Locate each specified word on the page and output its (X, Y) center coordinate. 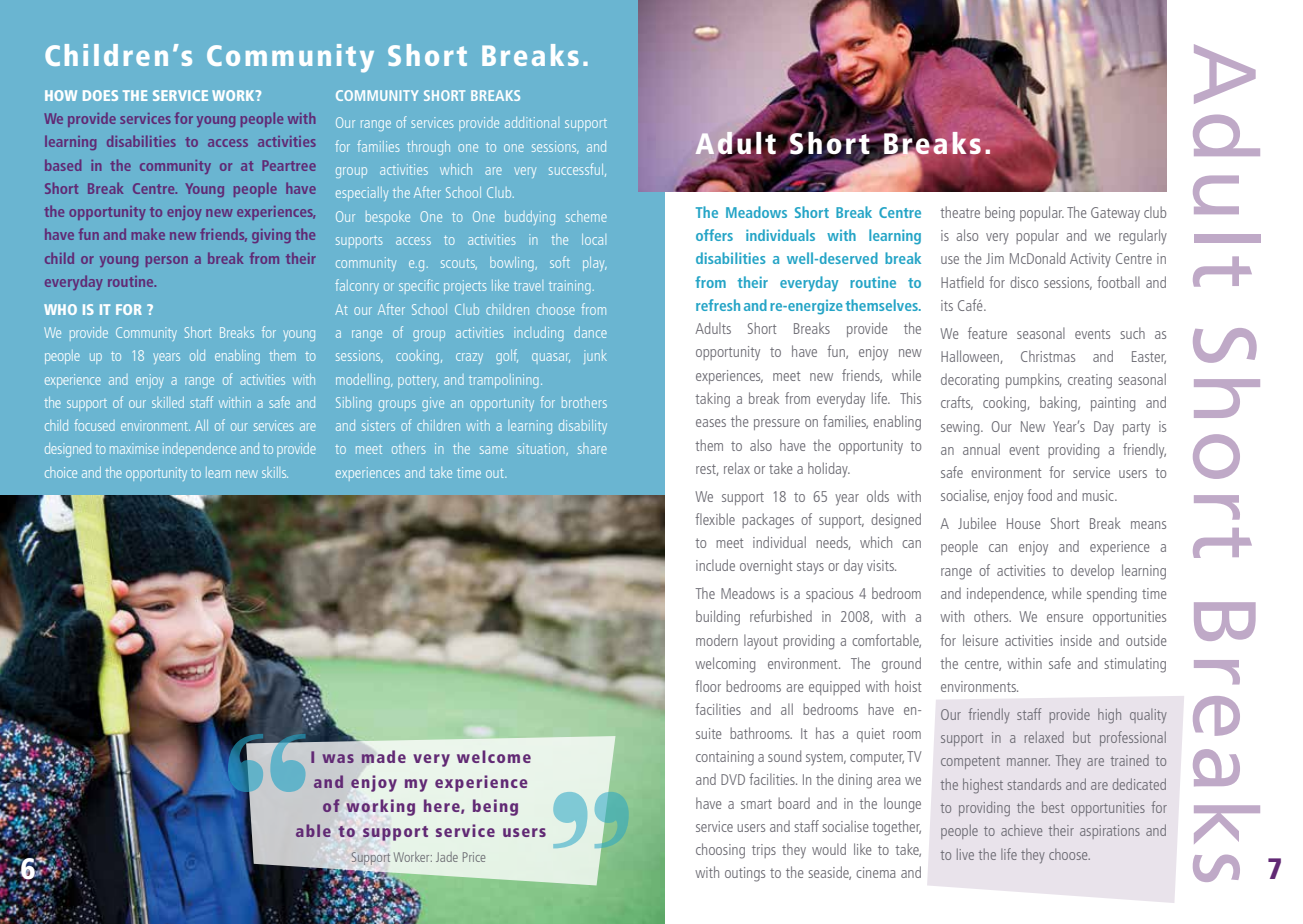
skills (275, 472)
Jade (447, 857)
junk (595, 357)
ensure (1065, 618)
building (718, 618)
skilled (168, 402)
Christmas (1048, 356)
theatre (960, 212)
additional (532, 122)
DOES (100, 95)
